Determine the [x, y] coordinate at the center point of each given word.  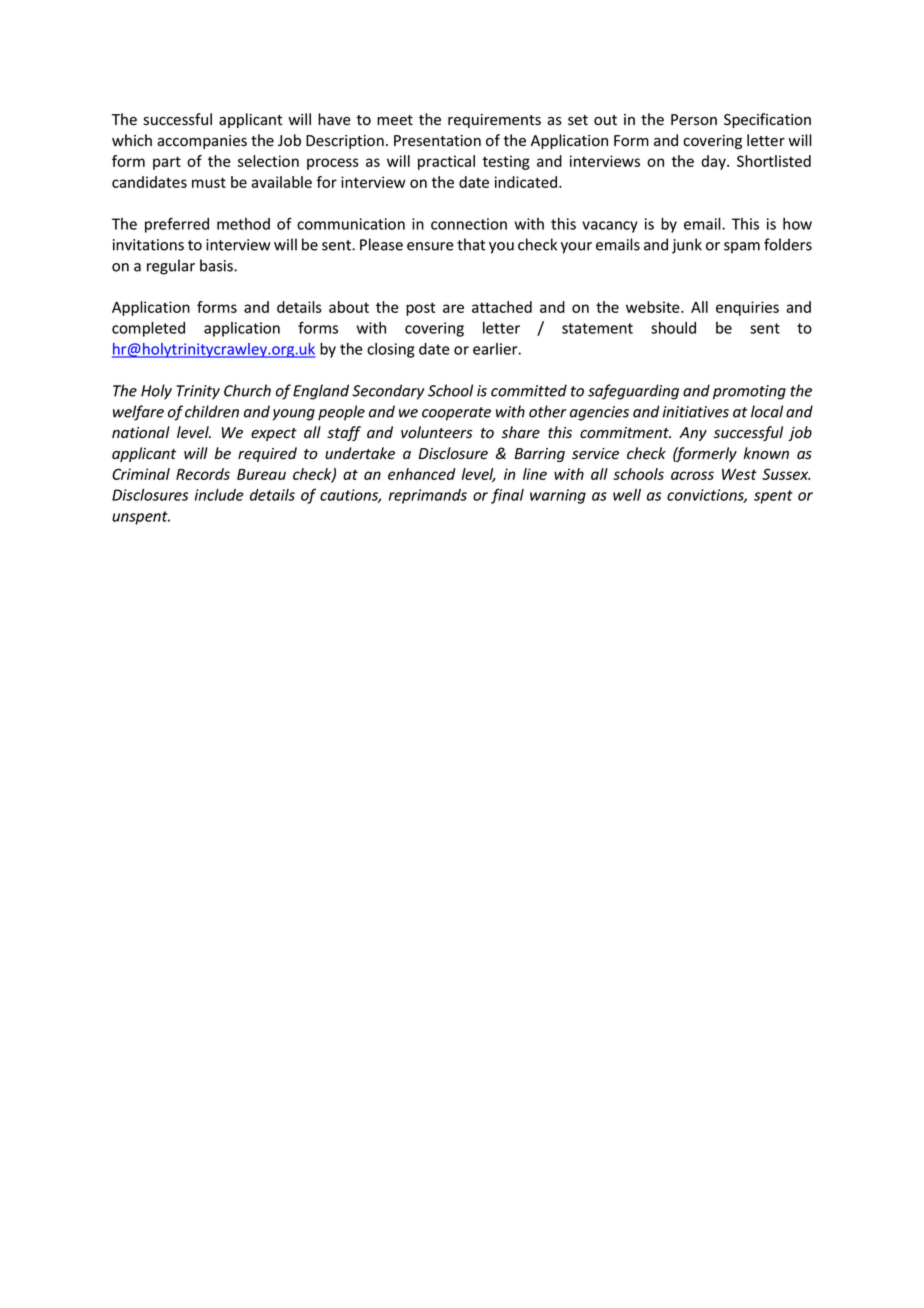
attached [502, 307]
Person [694, 120]
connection [469, 224]
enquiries [747, 308]
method [243, 224]
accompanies [202, 142]
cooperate [456, 414]
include [219, 495]
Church [247, 390]
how [797, 224]
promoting [749, 392]
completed [148, 329]
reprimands [428, 496]
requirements [494, 121]
